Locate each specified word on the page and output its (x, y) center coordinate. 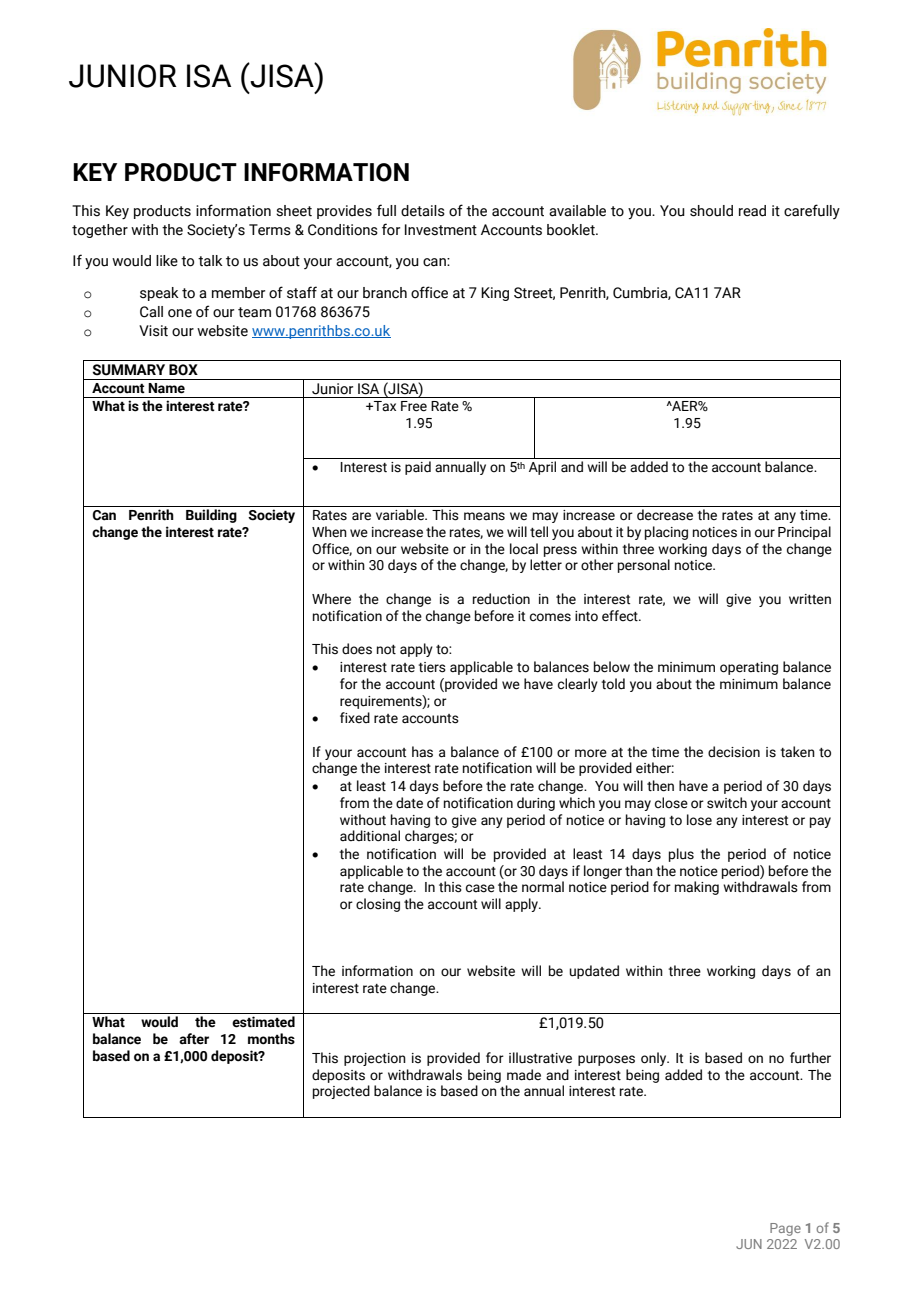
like (167, 261)
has (422, 752)
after (194, 1039)
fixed (355, 717)
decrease (665, 515)
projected (341, 1092)
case (480, 888)
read (752, 211)
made (524, 1075)
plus (681, 855)
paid (418, 468)
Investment (441, 230)
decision (734, 752)
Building (211, 516)
